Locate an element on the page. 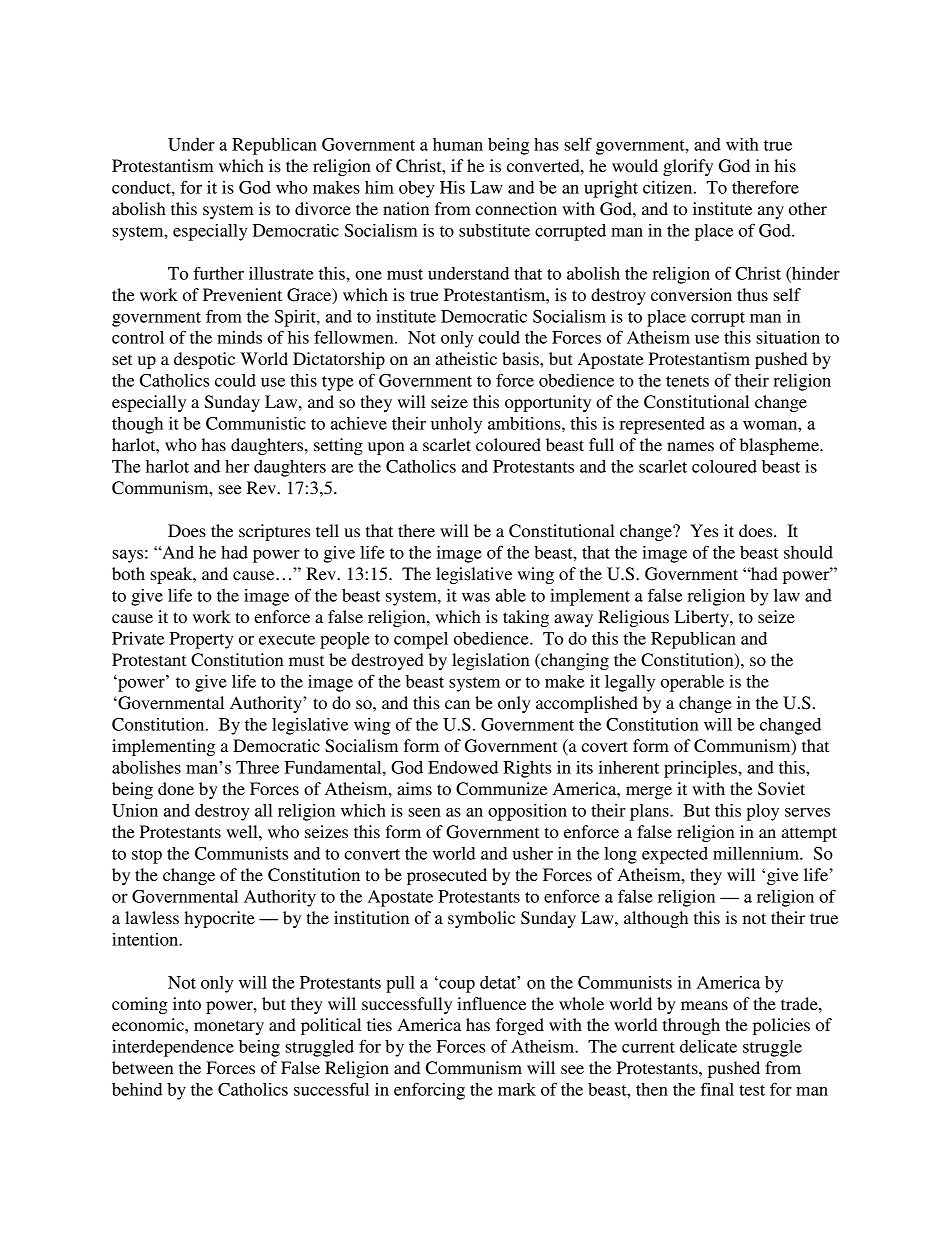 This document has height=1233, width=952. glorify is located at coordinates (688, 167).
